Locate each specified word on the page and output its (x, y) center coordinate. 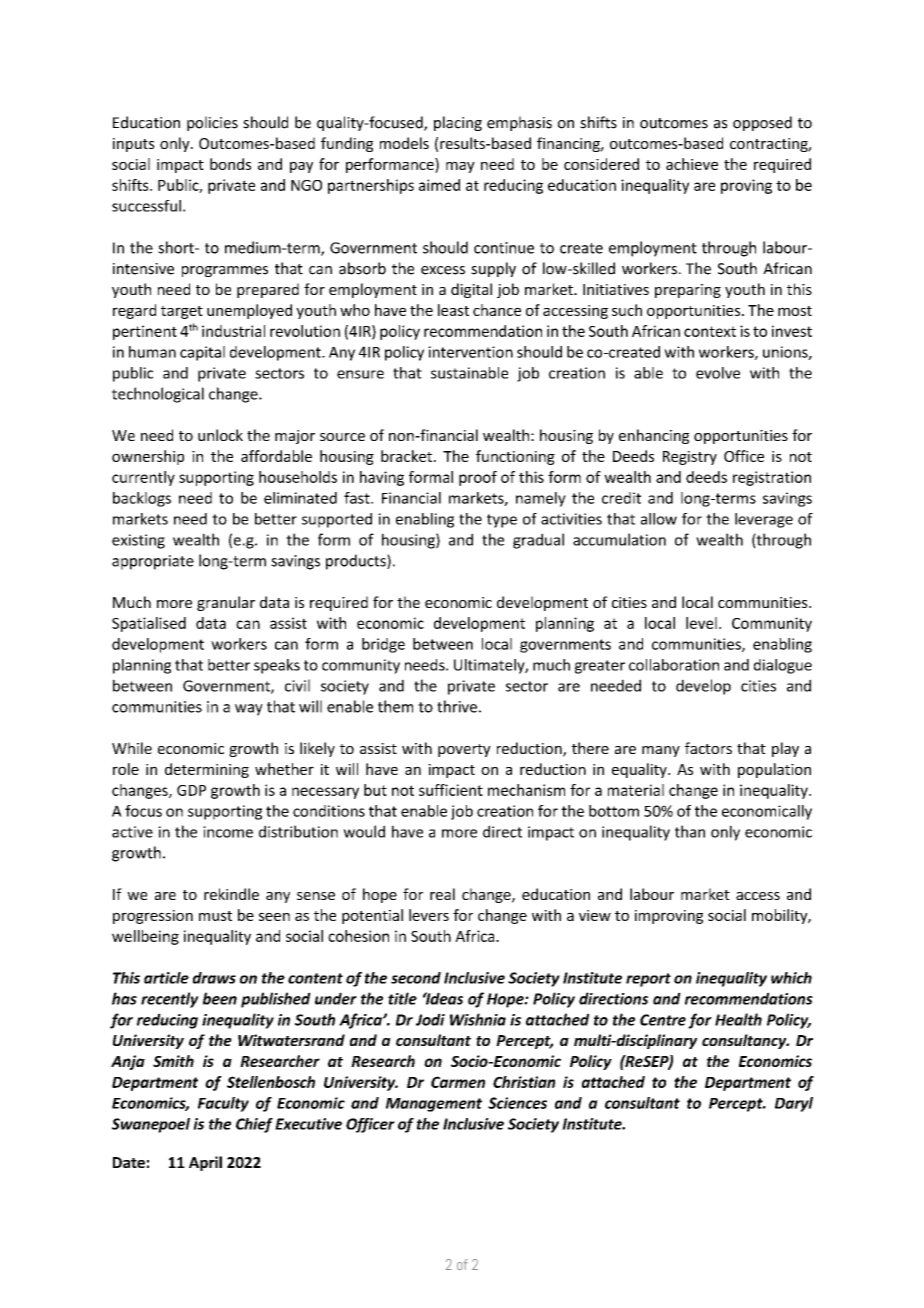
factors (708, 748)
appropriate (153, 562)
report (648, 980)
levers (429, 915)
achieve (692, 164)
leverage (764, 520)
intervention (470, 352)
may (460, 167)
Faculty (223, 1104)
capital (202, 353)
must (215, 916)
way (249, 710)
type (502, 521)
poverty (464, 750)
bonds (230, 164)
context (710, 331)
